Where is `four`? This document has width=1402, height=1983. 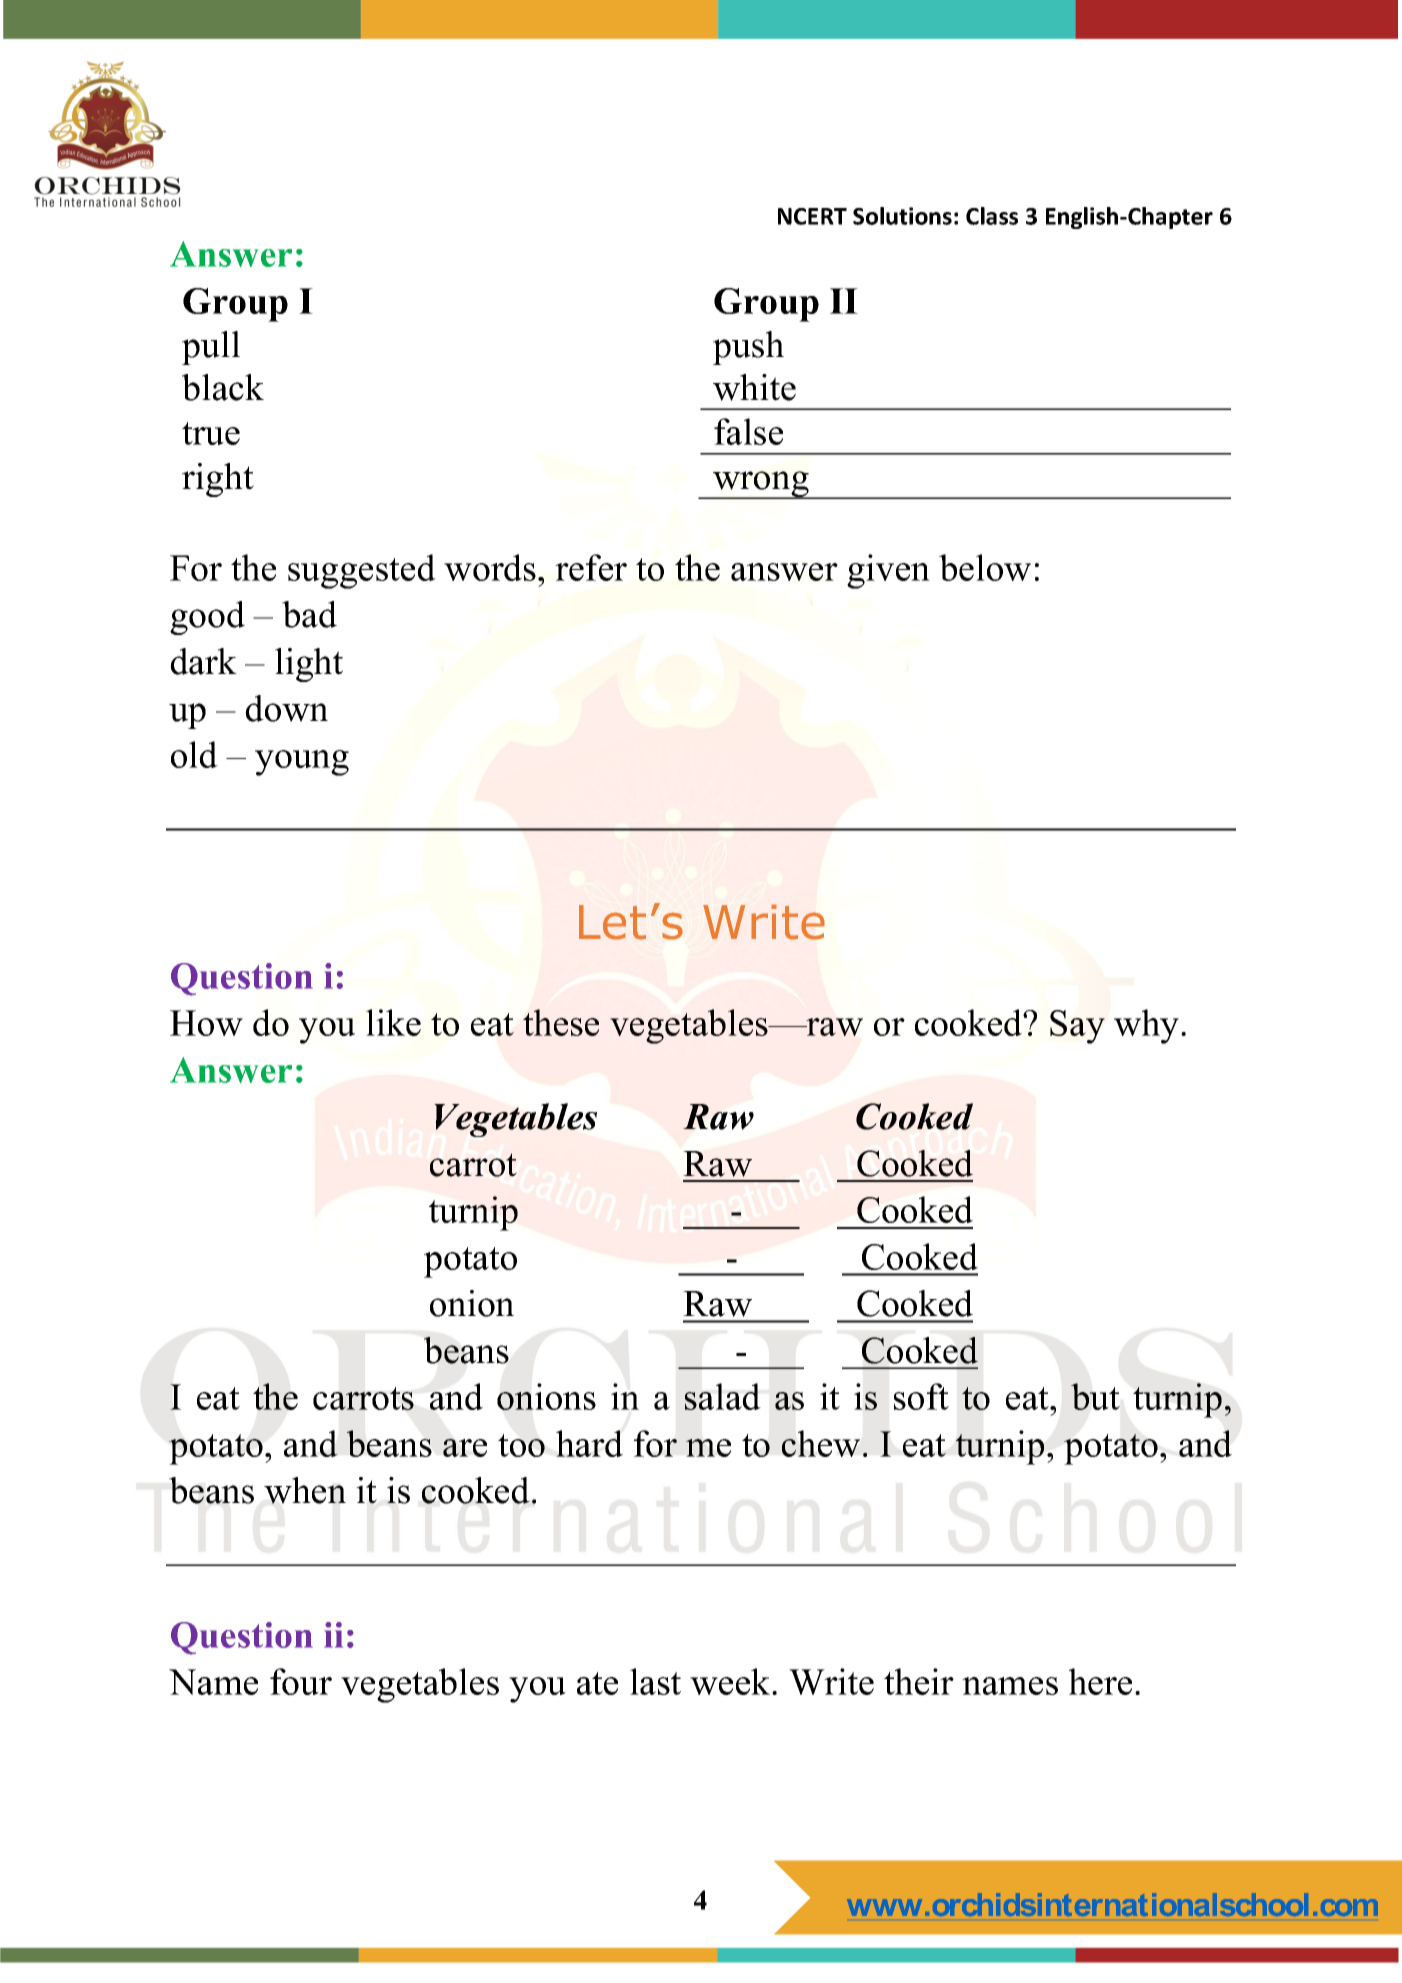 four is located at coordinates (301, 1681).
